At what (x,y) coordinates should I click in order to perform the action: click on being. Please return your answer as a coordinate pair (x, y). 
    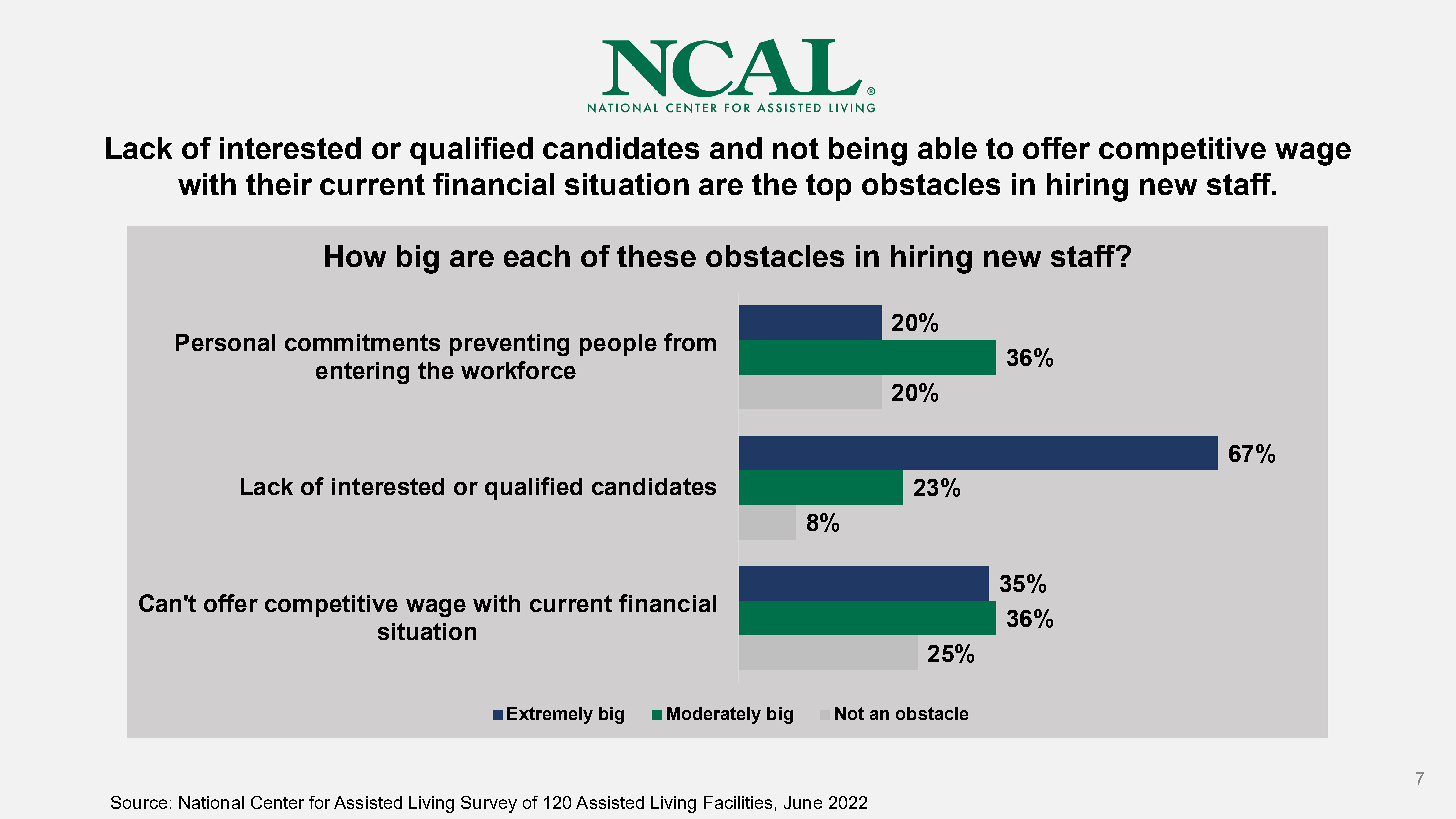
    Looking at the image, I should click on (868, 151).
